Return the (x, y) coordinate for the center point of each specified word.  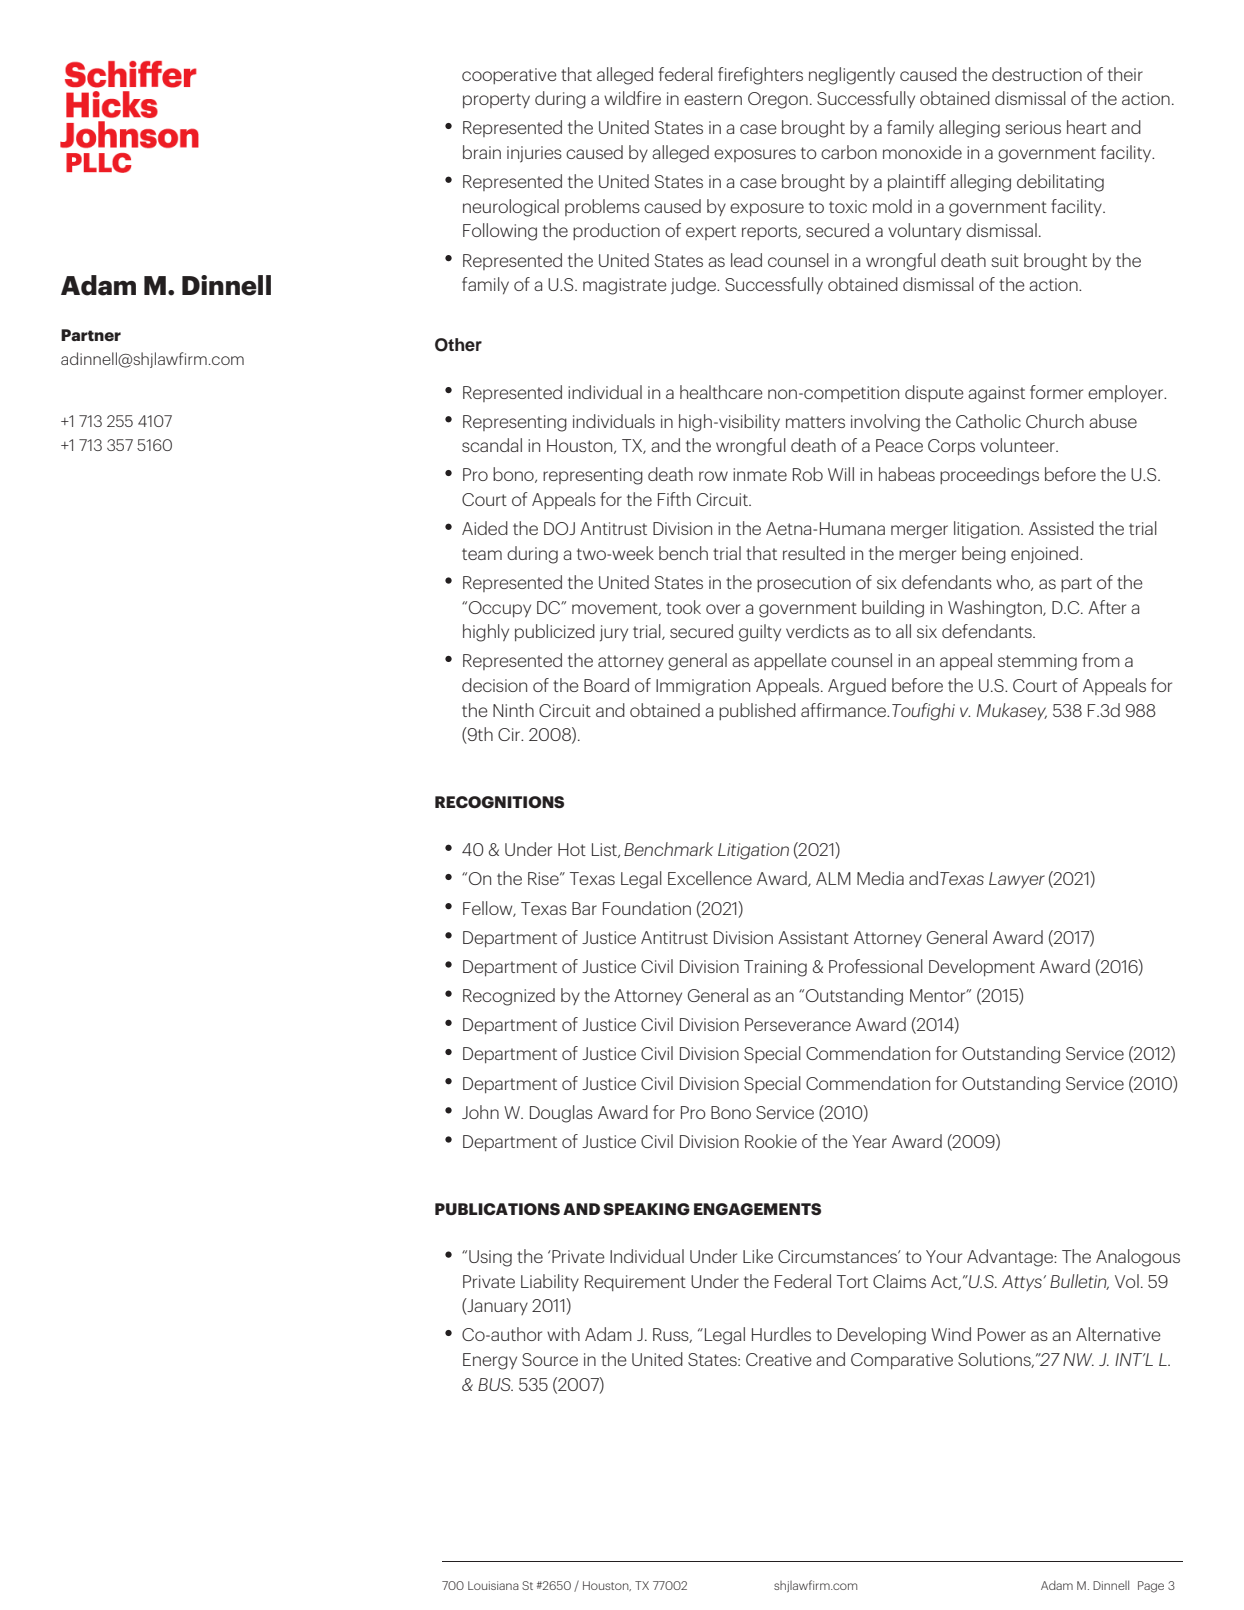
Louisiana (493, 1585)
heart (1087, 127)
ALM (833, 878)
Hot (572, 849)
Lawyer (1017, 880)
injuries (534, 154)
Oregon (778, 100)
